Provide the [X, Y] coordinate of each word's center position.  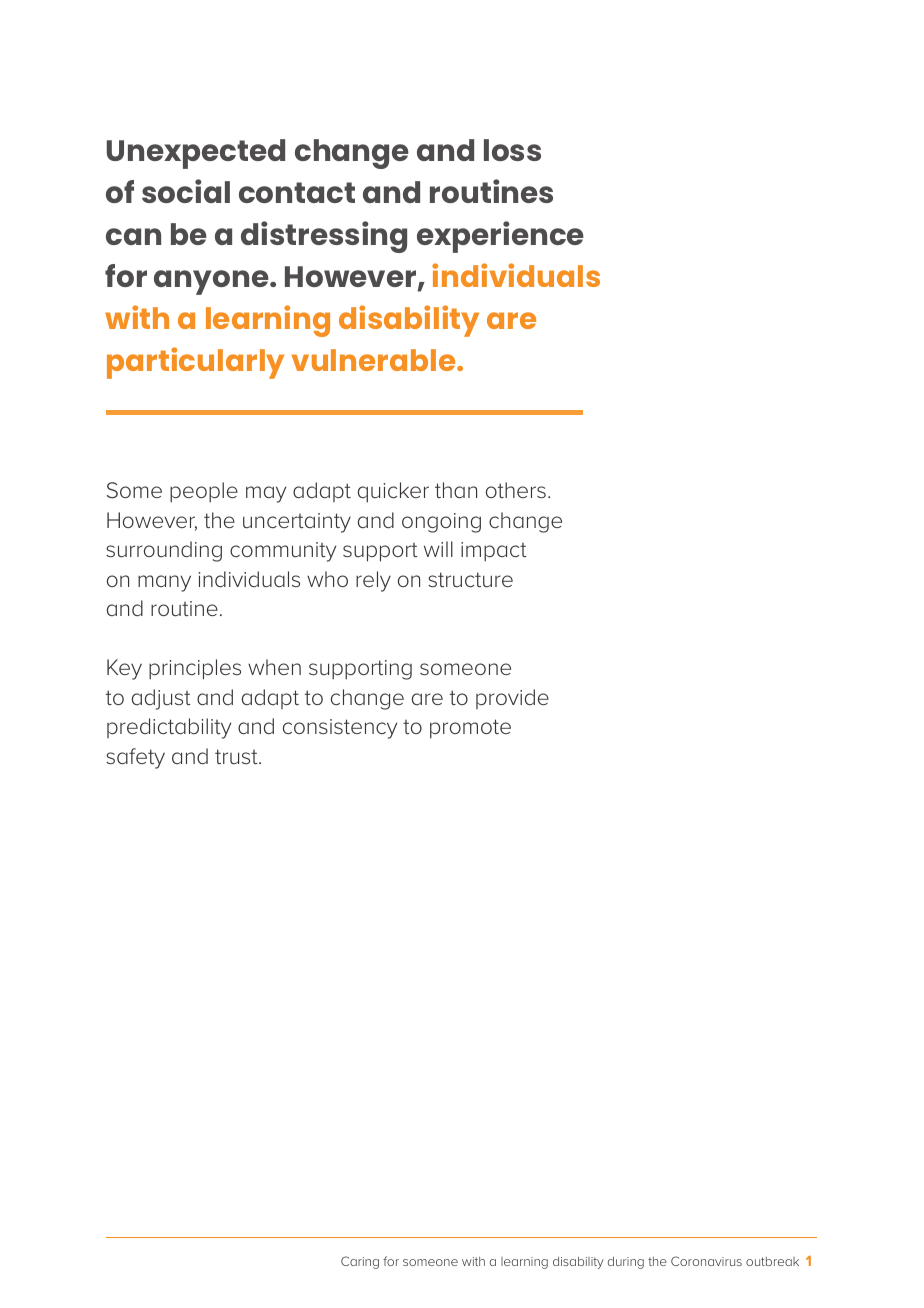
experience [500, 237]
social [186, 191]
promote [470, 729]
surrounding [164, 551]
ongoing [441, 523]
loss [512, 150]
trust [237, 756]
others [516, 490]
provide [512, 699]
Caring [360, 1262]
